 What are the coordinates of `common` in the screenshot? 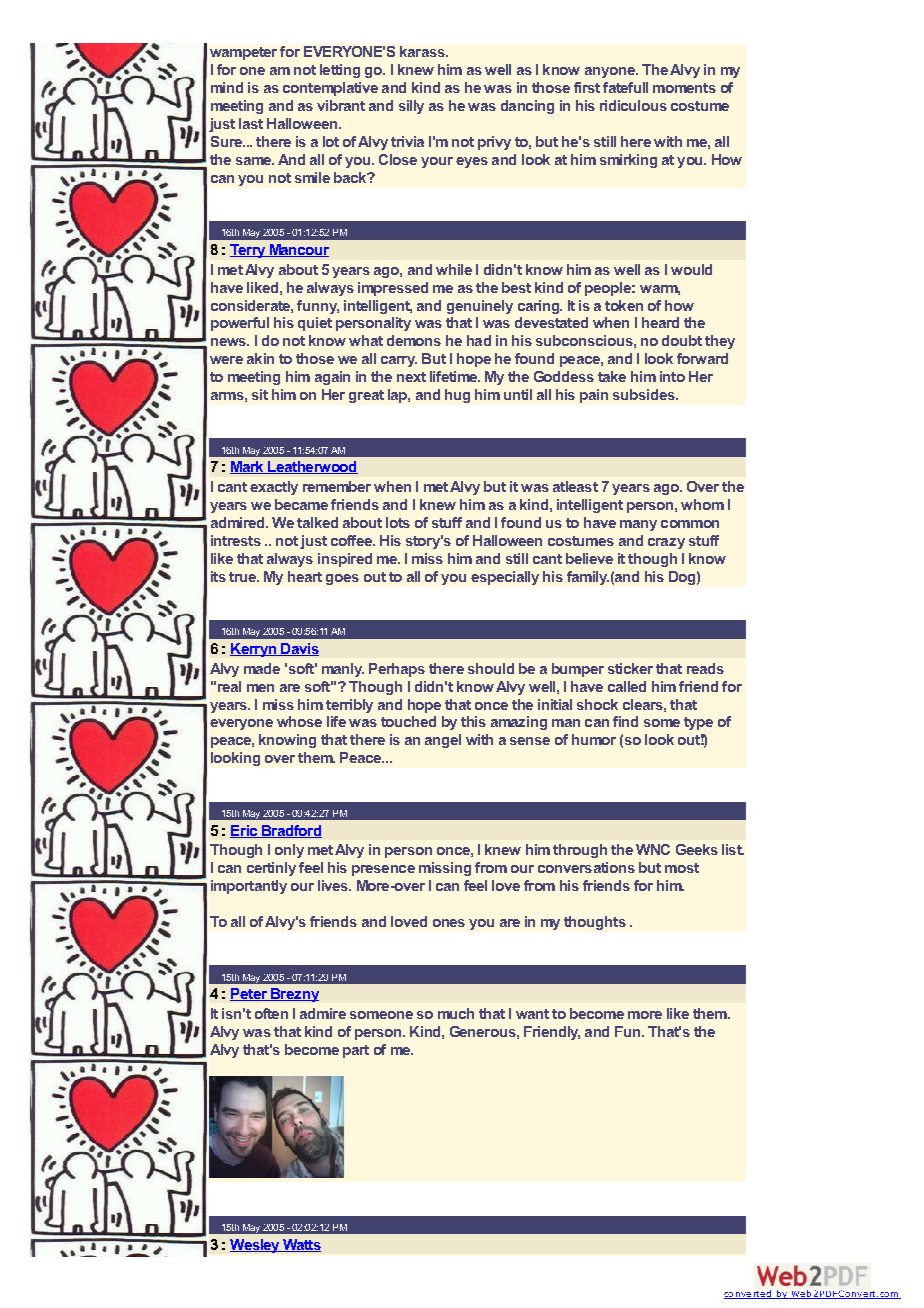 It's located at (690, 524).
